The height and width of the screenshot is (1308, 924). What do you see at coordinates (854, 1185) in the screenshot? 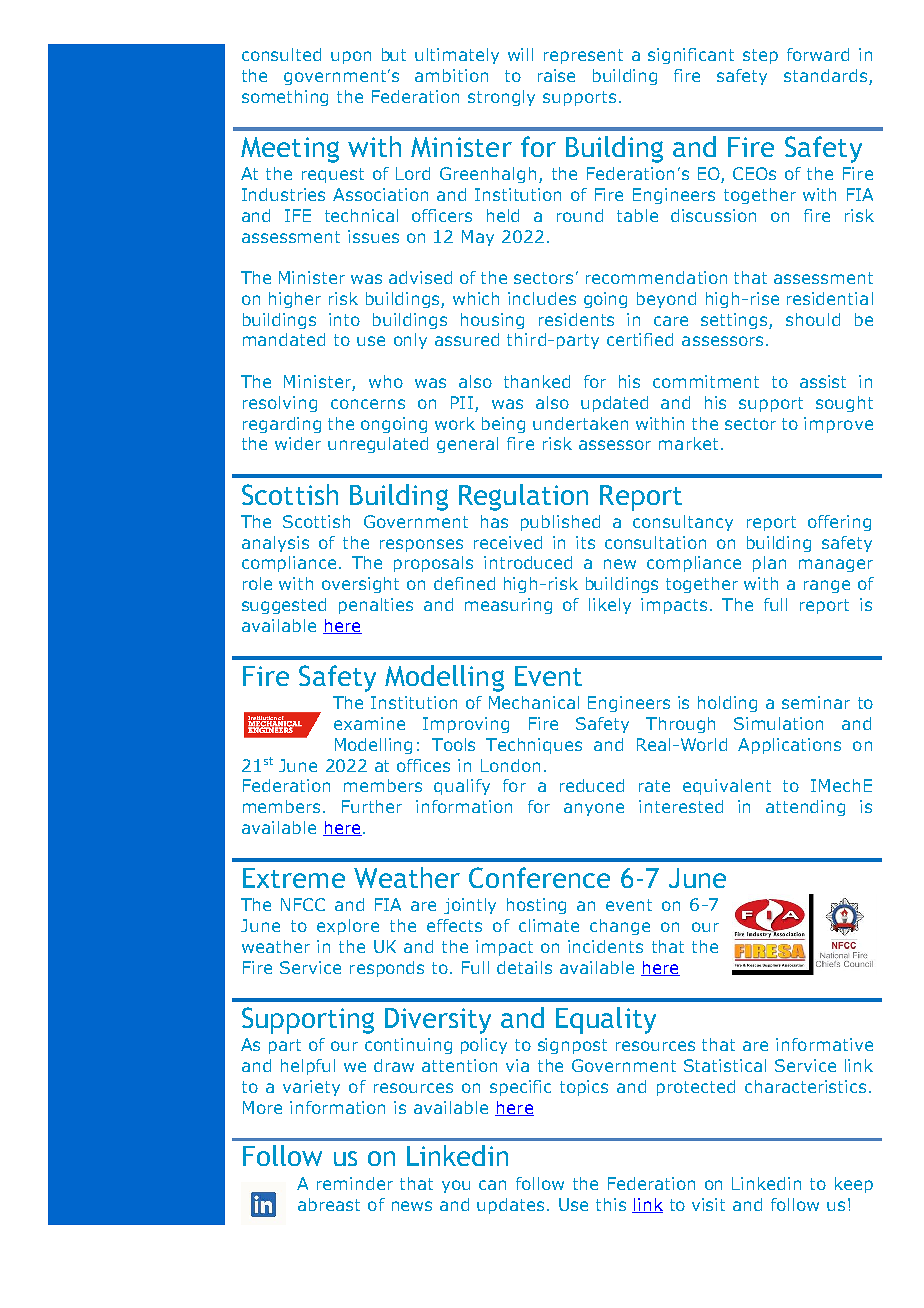
I see `keep` at bounding box center [854, 1185].
